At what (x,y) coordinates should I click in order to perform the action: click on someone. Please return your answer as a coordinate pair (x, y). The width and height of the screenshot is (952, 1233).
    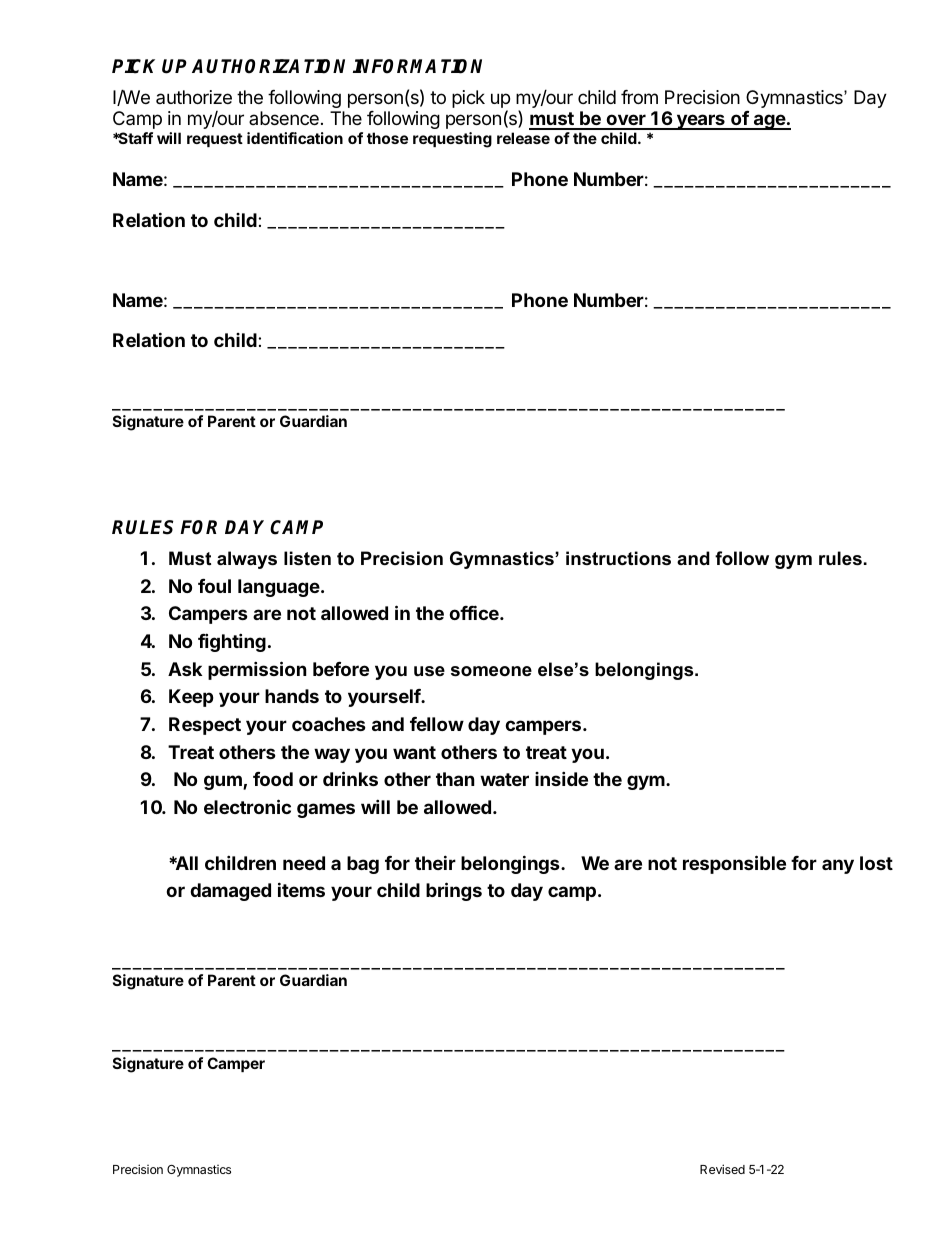
    Looking at the image, I should click on (491, 671).
